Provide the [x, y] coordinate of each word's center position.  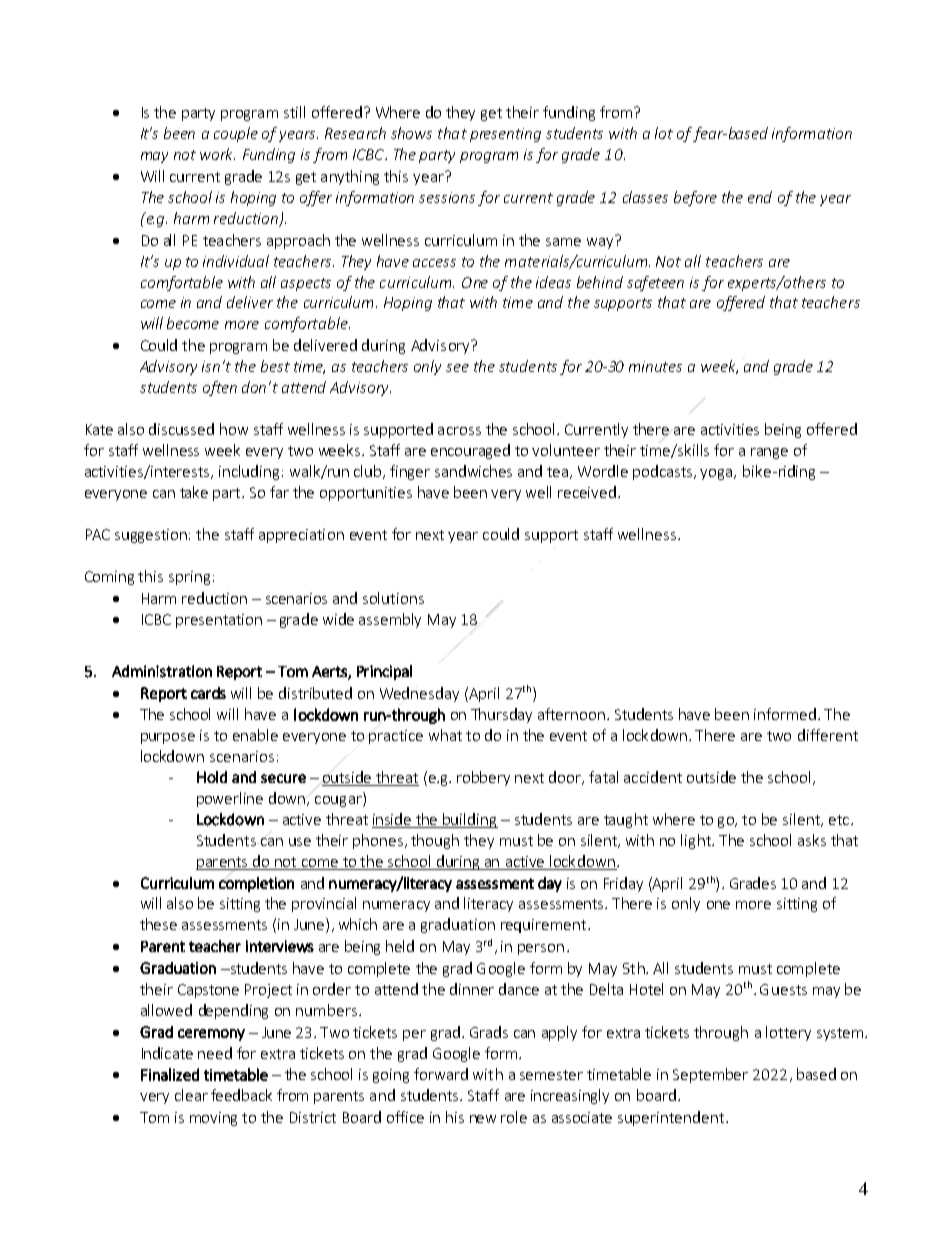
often [220, 388]
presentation [219, 621]
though [435, 841]
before [695, 198]
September [710, 1075]
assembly [390, 620]
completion [256, 884]
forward [441, 1074]
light [697, 841]
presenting [505, 135]
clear [191, 1095]
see [457, 368]
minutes [655, 366]
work [217, 154]
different [828, 735]
